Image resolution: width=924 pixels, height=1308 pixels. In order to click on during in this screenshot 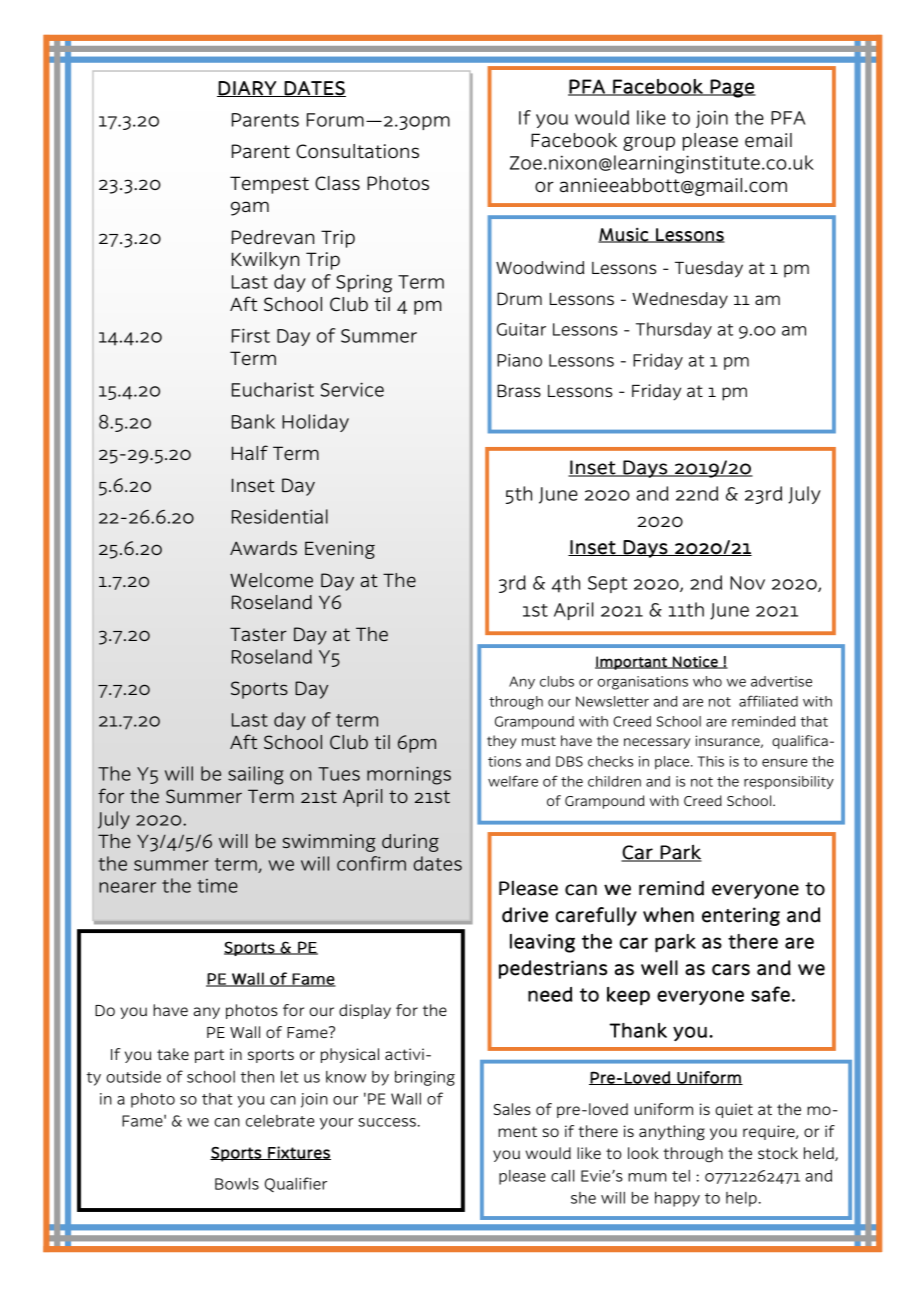, I will do `click(410, 843)`.
